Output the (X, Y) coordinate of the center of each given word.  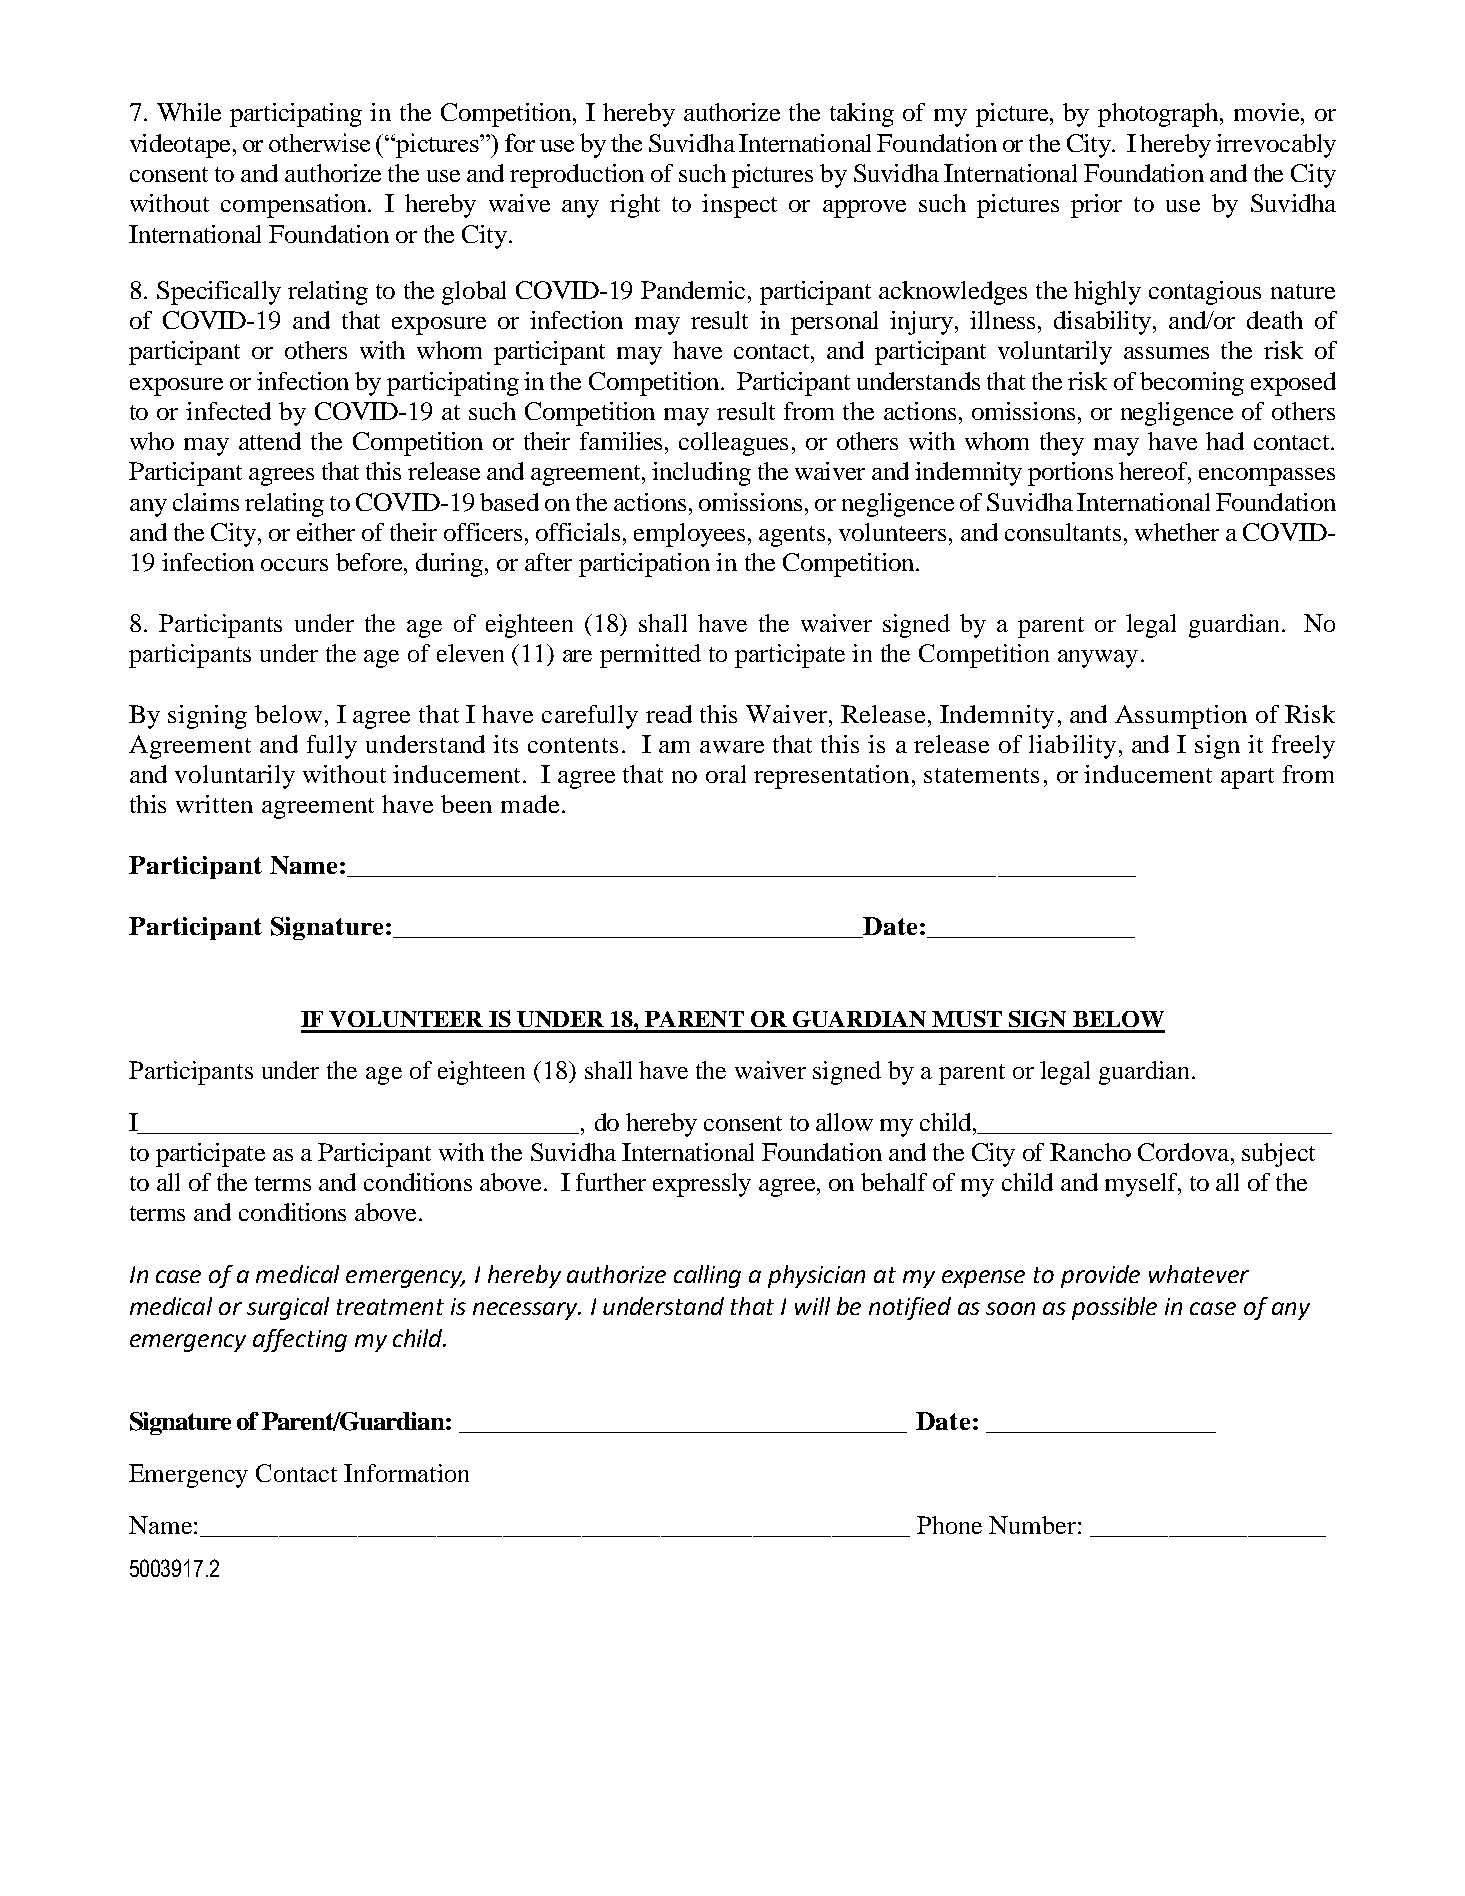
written (214, 804)
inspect (739, 206)
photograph (1159, 115)
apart (1247, 778)
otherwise (319, 142)
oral (726, 774)
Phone (949, 1525)
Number (1032, 1525)
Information (406, 1473)
